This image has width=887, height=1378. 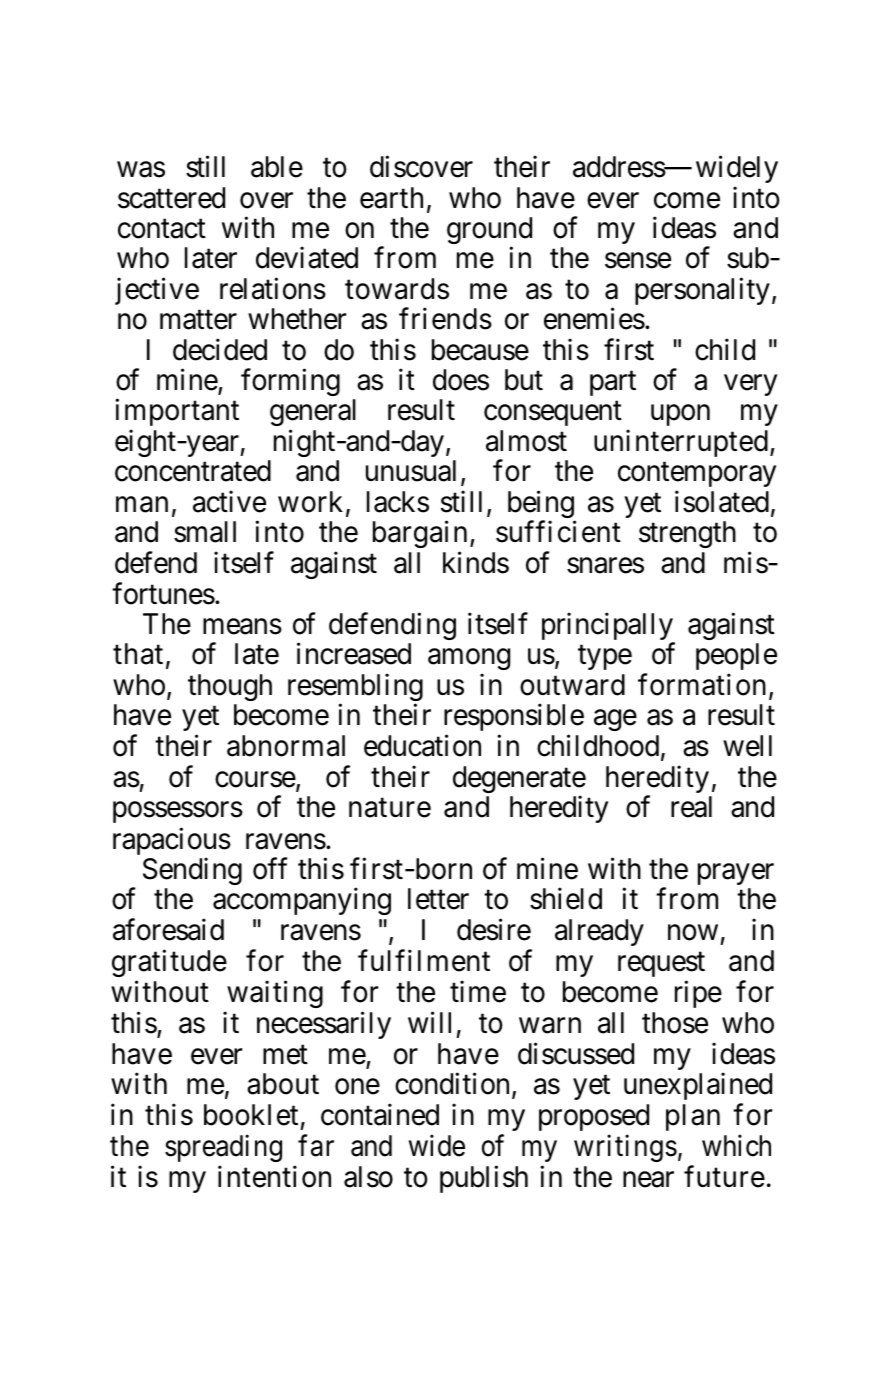 I want to click on nature, so click(x=390, y=808).
